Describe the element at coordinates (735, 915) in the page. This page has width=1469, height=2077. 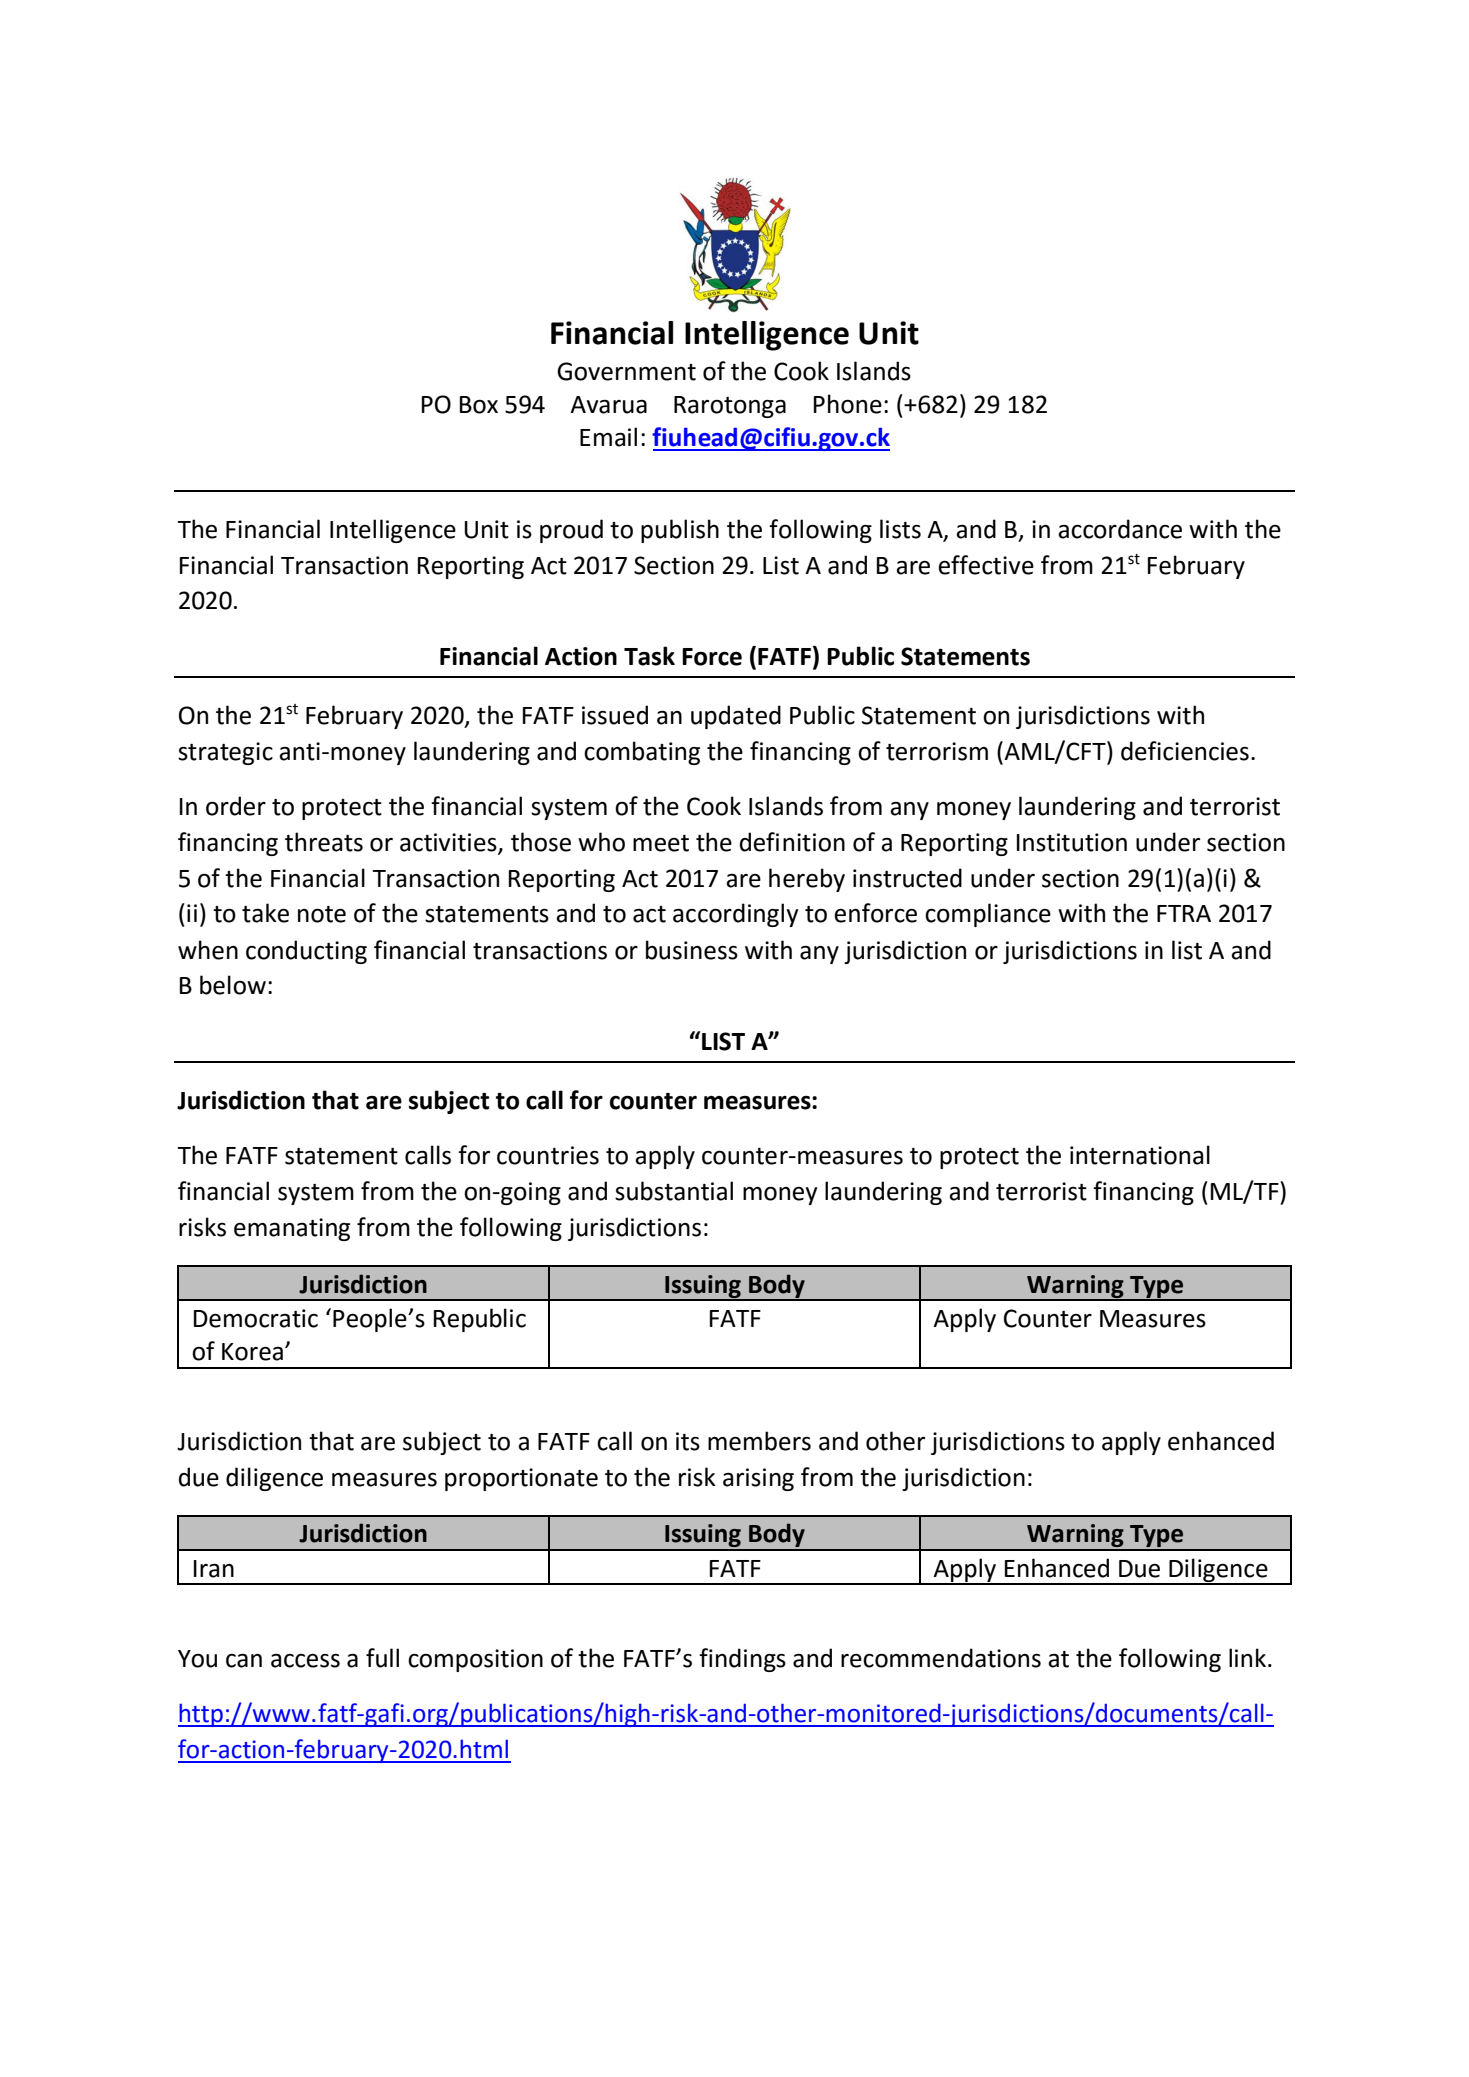
I see `accordingly` at that location.
